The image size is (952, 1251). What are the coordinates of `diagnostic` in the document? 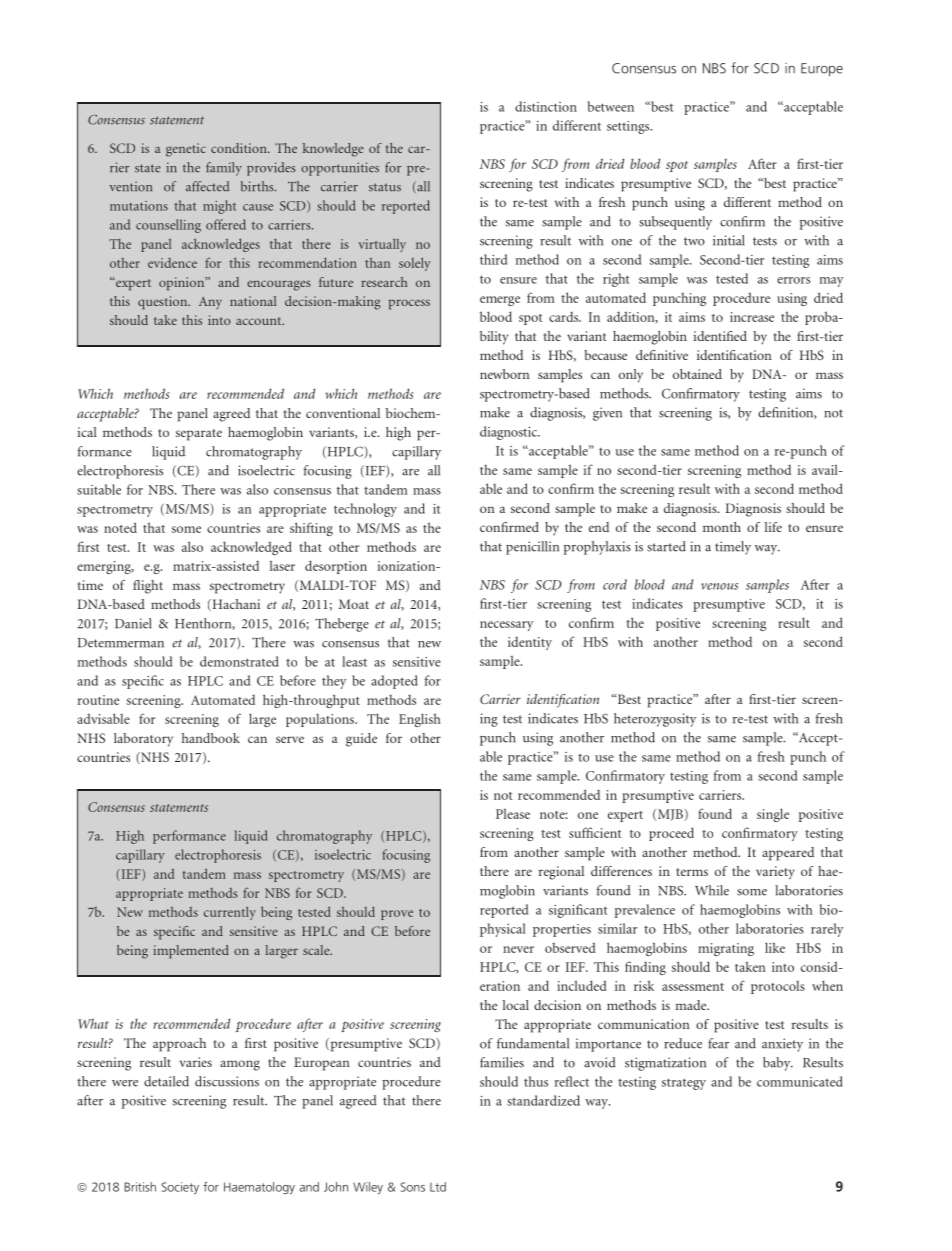 It's located at (509, 433).
